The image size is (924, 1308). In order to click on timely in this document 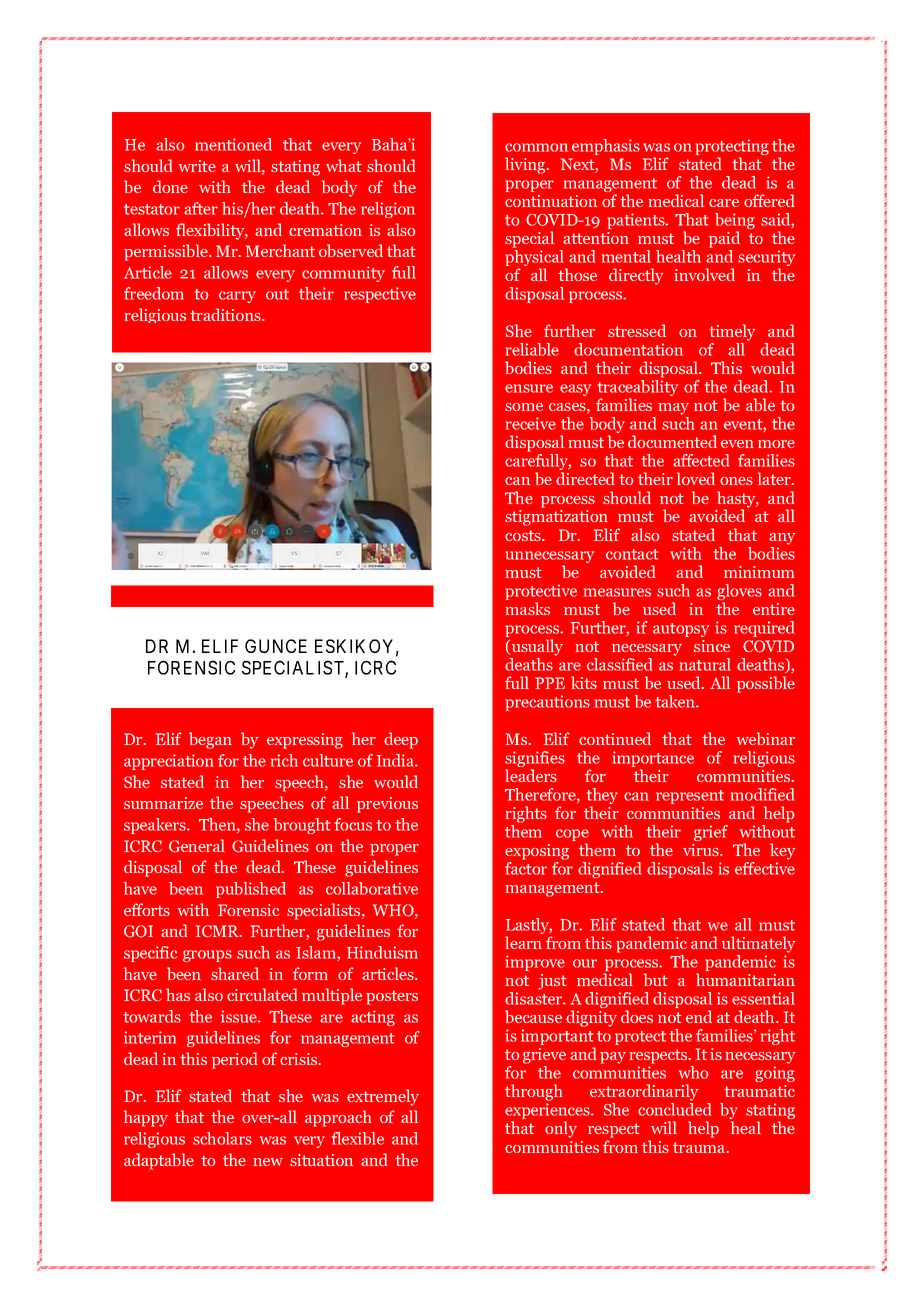, I will do `click(732, 332)`.
